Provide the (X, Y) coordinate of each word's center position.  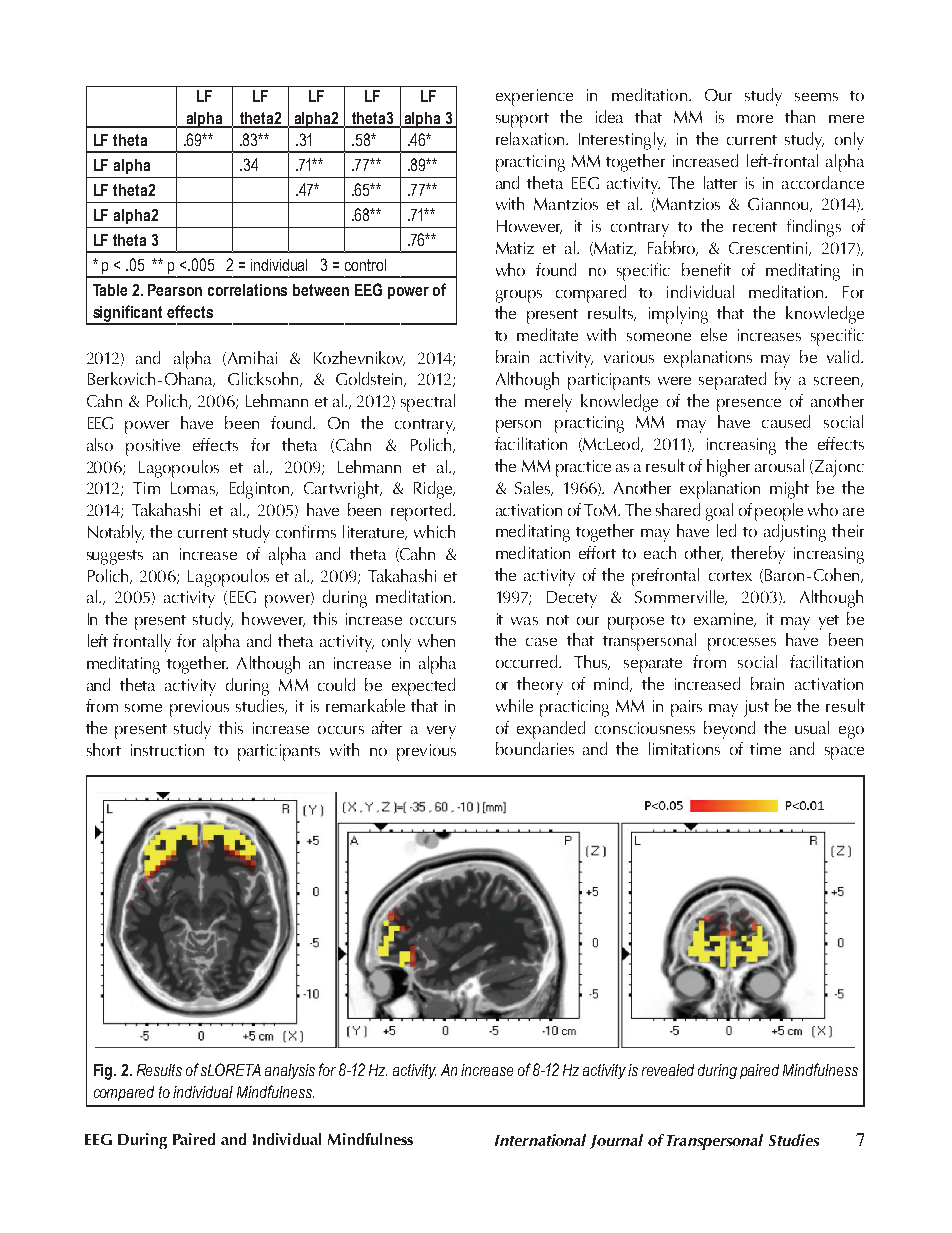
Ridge (434, 490)
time (765, 749)
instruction (167, 750)
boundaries (535, 748)
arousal (779, 465)
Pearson (175, 290)
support (522, 120)
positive (153, 447)
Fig (104, 1072)
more (755, 119)
